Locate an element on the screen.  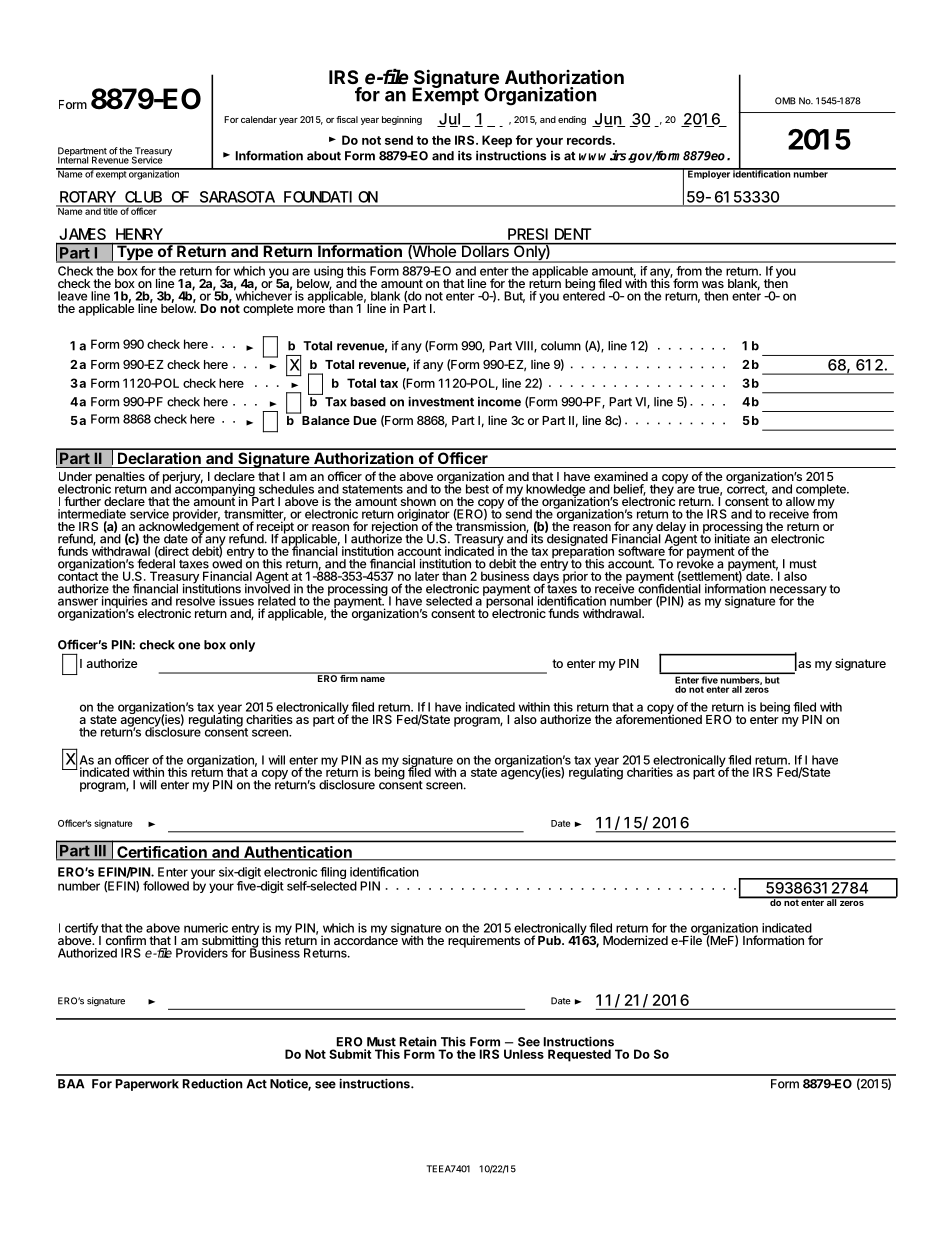
Under is located at coordinates (75, 476).
